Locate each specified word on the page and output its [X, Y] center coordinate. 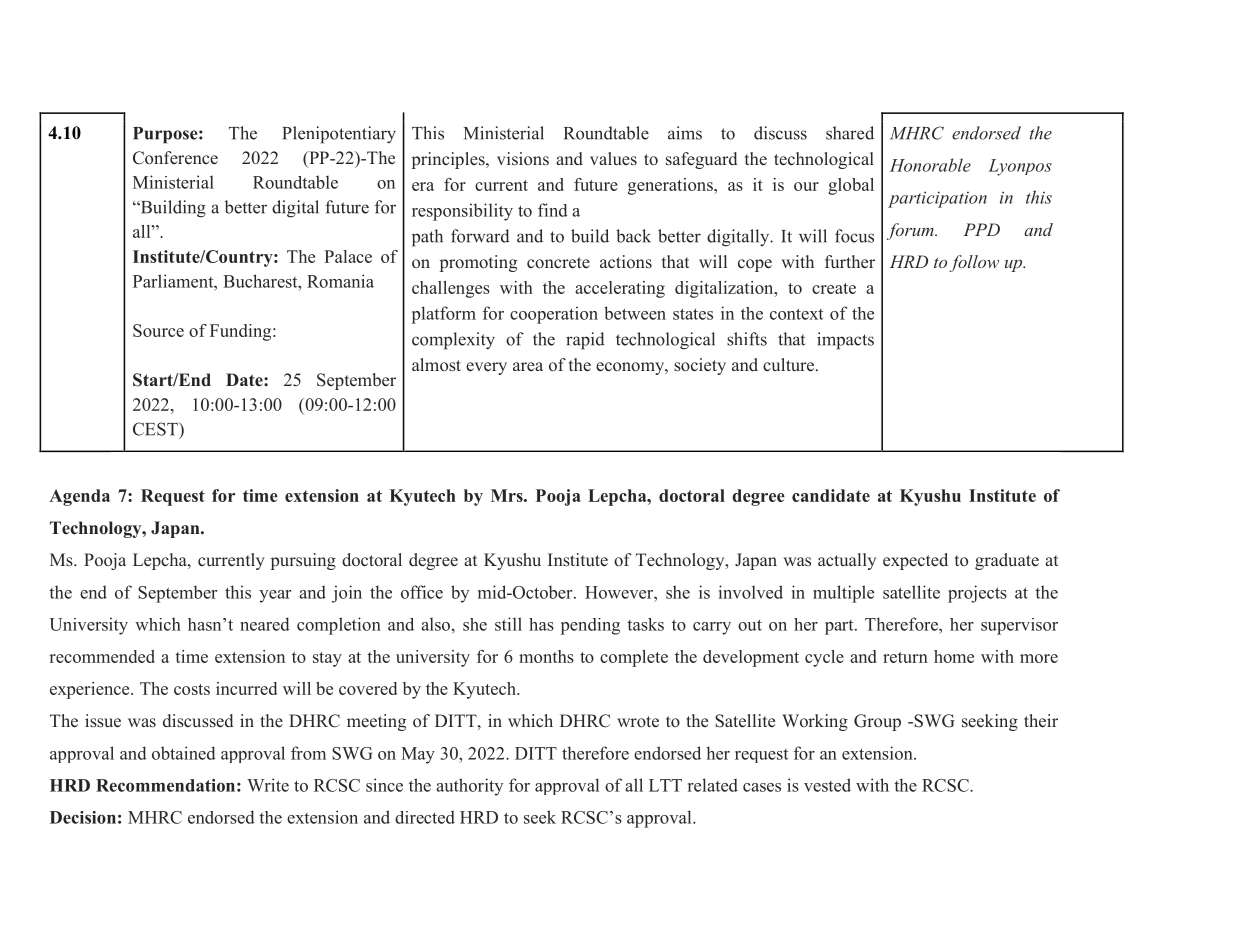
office [422, 592]
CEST [156, 429]
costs [192, 689]
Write [268, 785]
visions [523, 158]
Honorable [930, 165]
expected [915, 561]
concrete [558, 263]
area [528, 366]
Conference [175, 158]
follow [974, 263]
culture [790, 365]
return [905, 657]
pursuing [303, 561]
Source [158, 330]
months [546, 656]
